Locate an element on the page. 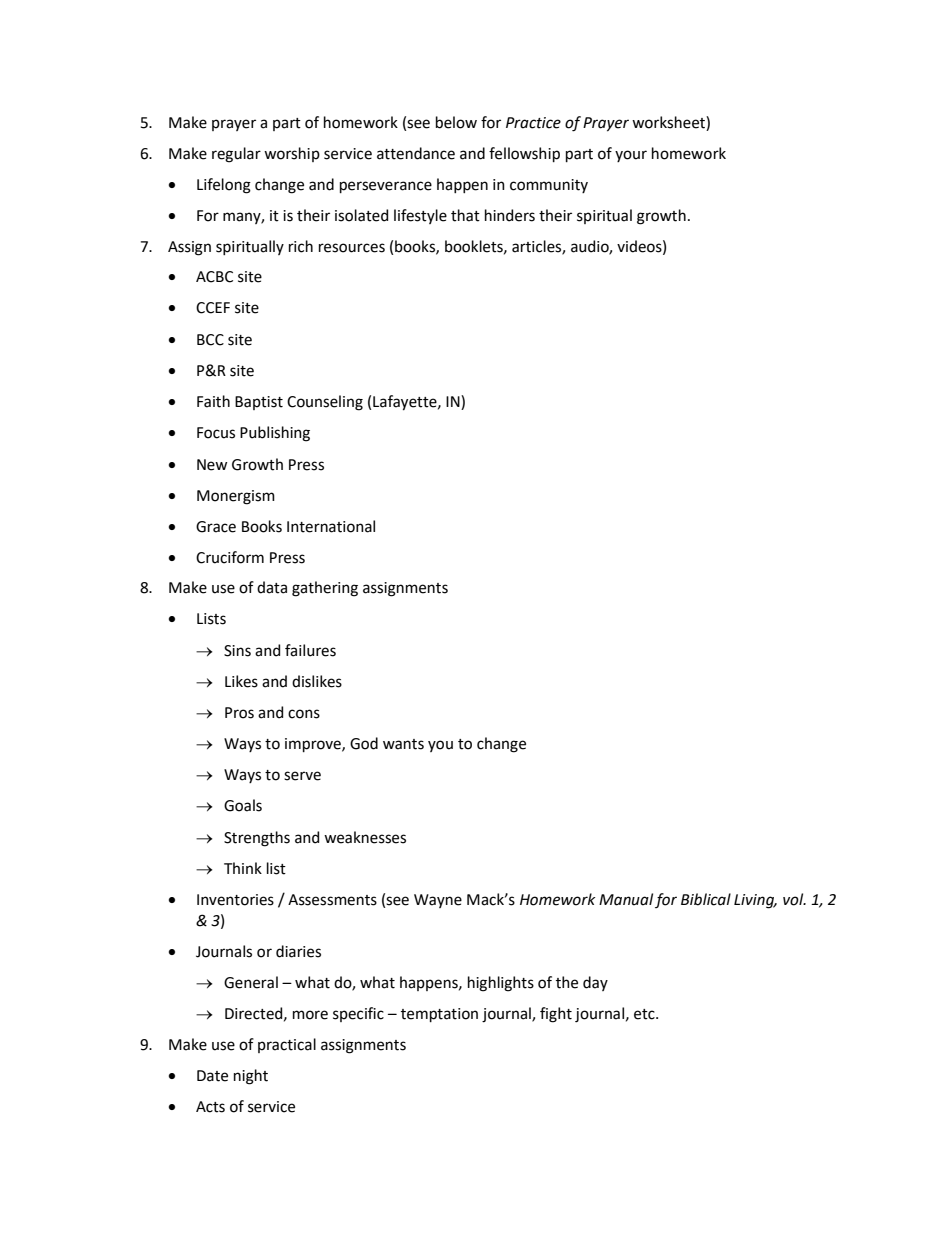 The height and width of the page is (1233, 952). fellowship is located at coordinates (524, 154).
